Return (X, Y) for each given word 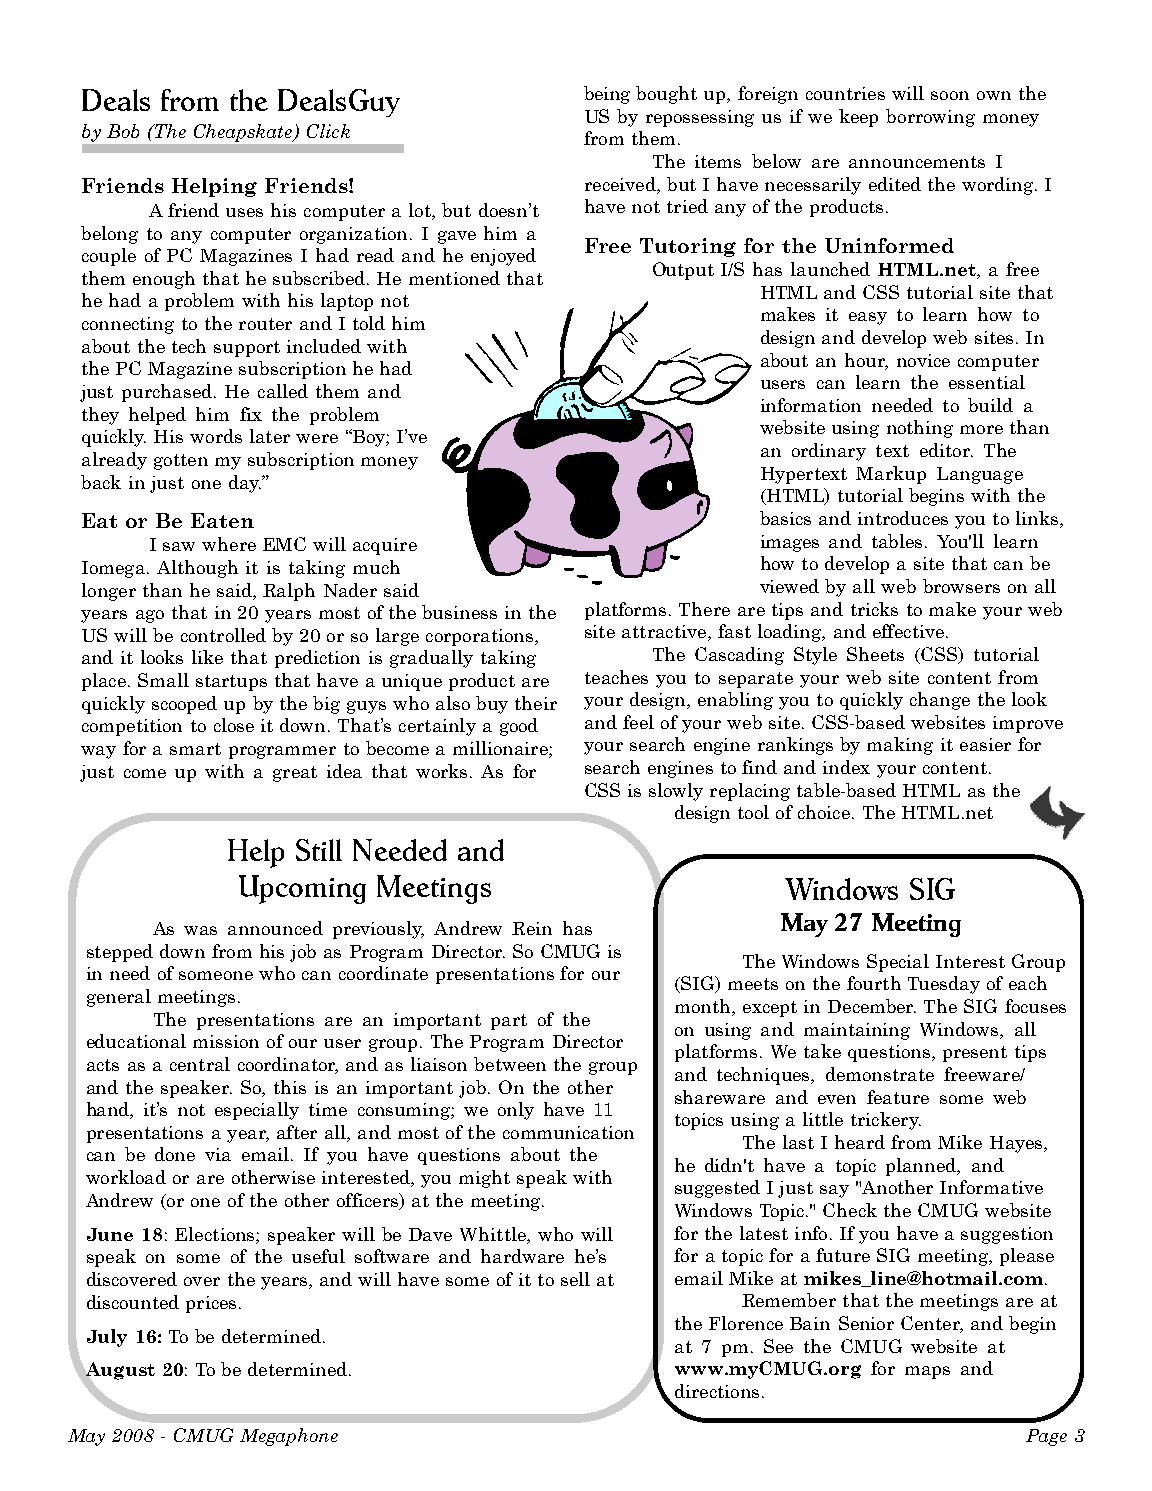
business (459, 612)
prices (211, 1304)
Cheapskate (244, 133)
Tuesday (944, 985)
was (200, 930)
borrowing (930, 118)
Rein (532, 928)
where (229, 544)
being (607, 95)
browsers (961, 586)
